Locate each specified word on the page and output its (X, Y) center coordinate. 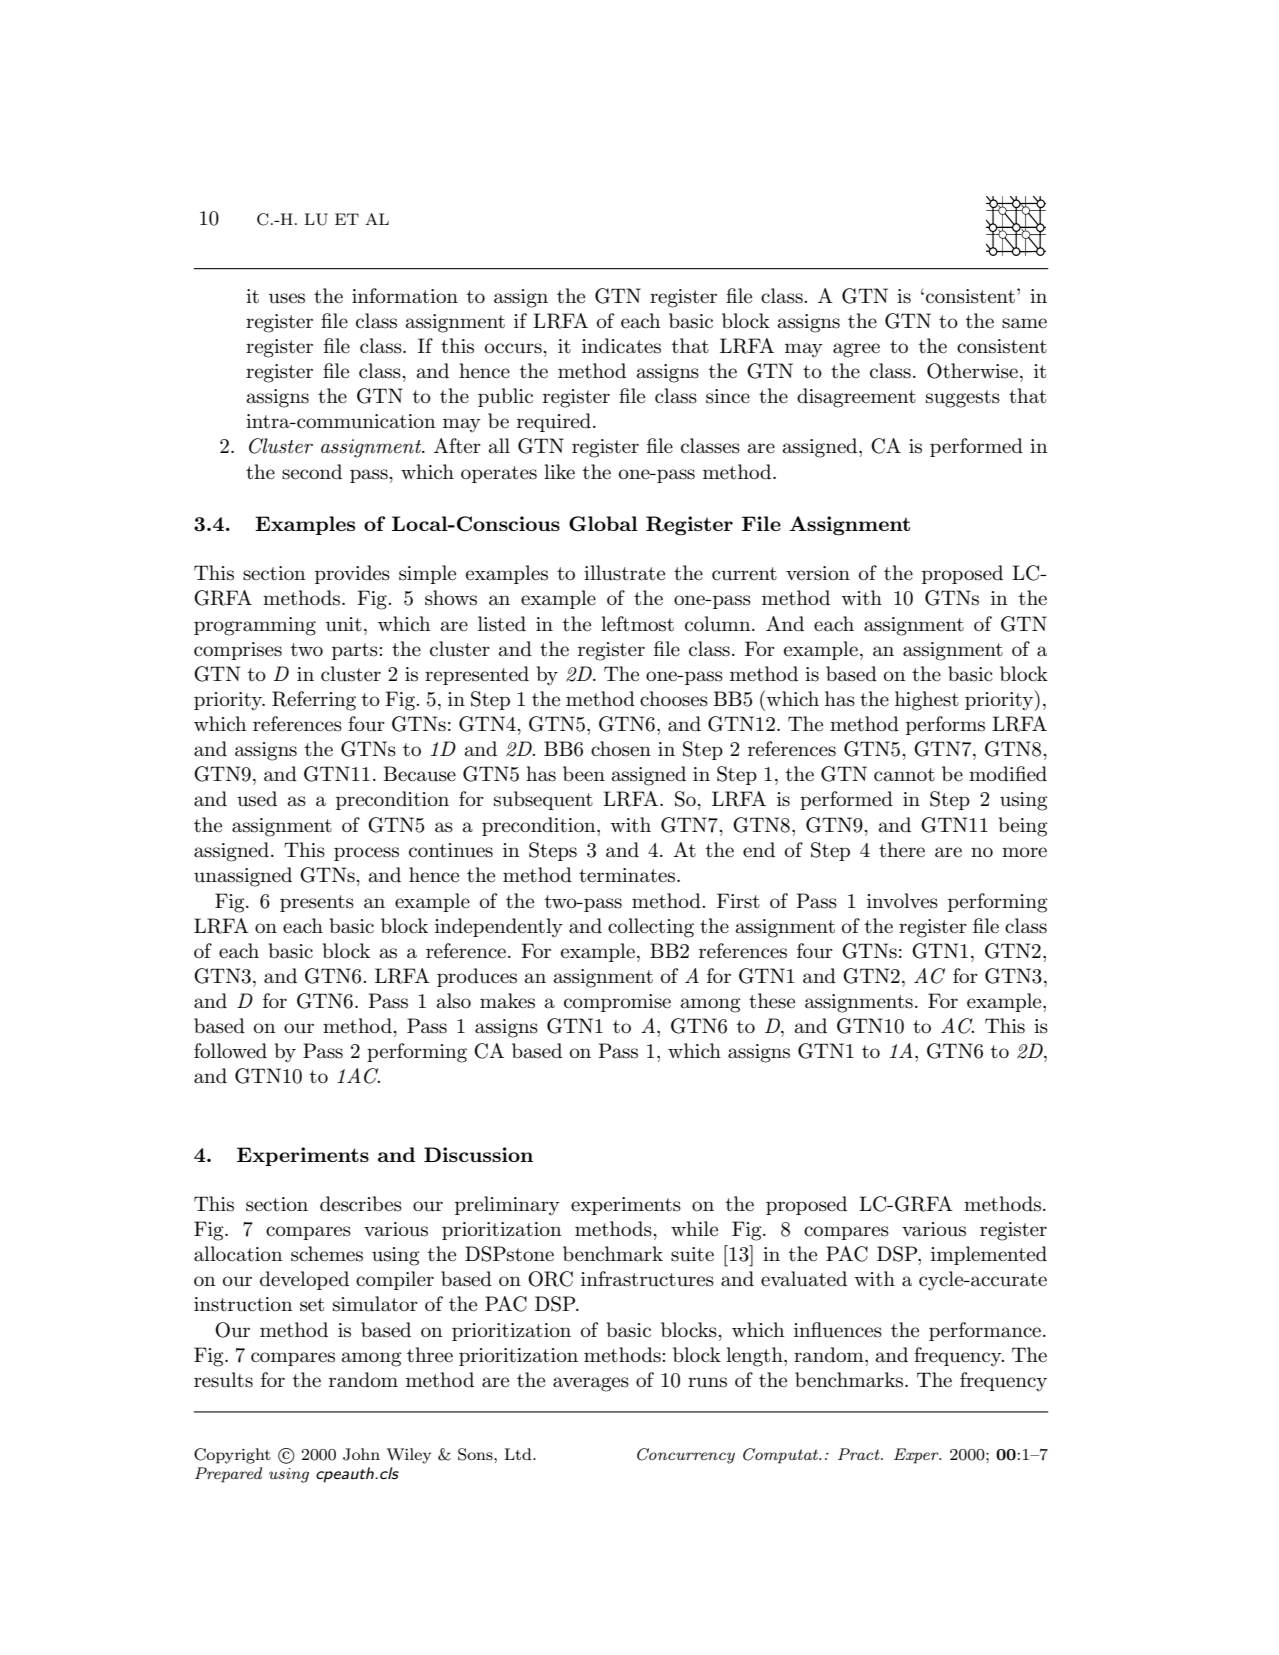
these (772, 1001)
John (361, 1454)
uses (287, 298)
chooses (674, 699)
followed (230, 1050)
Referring (314, 701)
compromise (617, 1003)
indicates (621, 346)
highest (927, 701)
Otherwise (972, 371)
